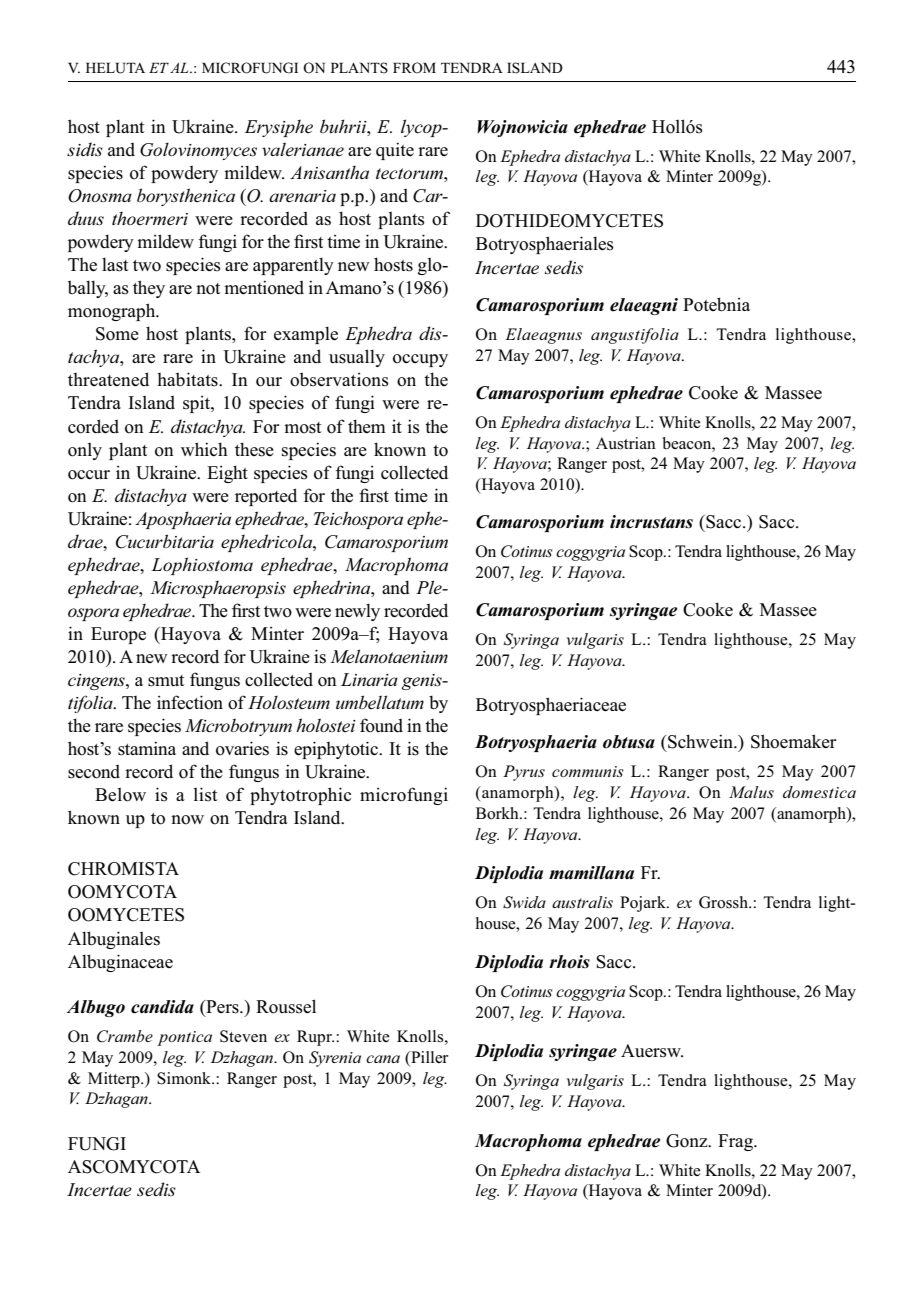  I want to click on list, so click(205, 794).
